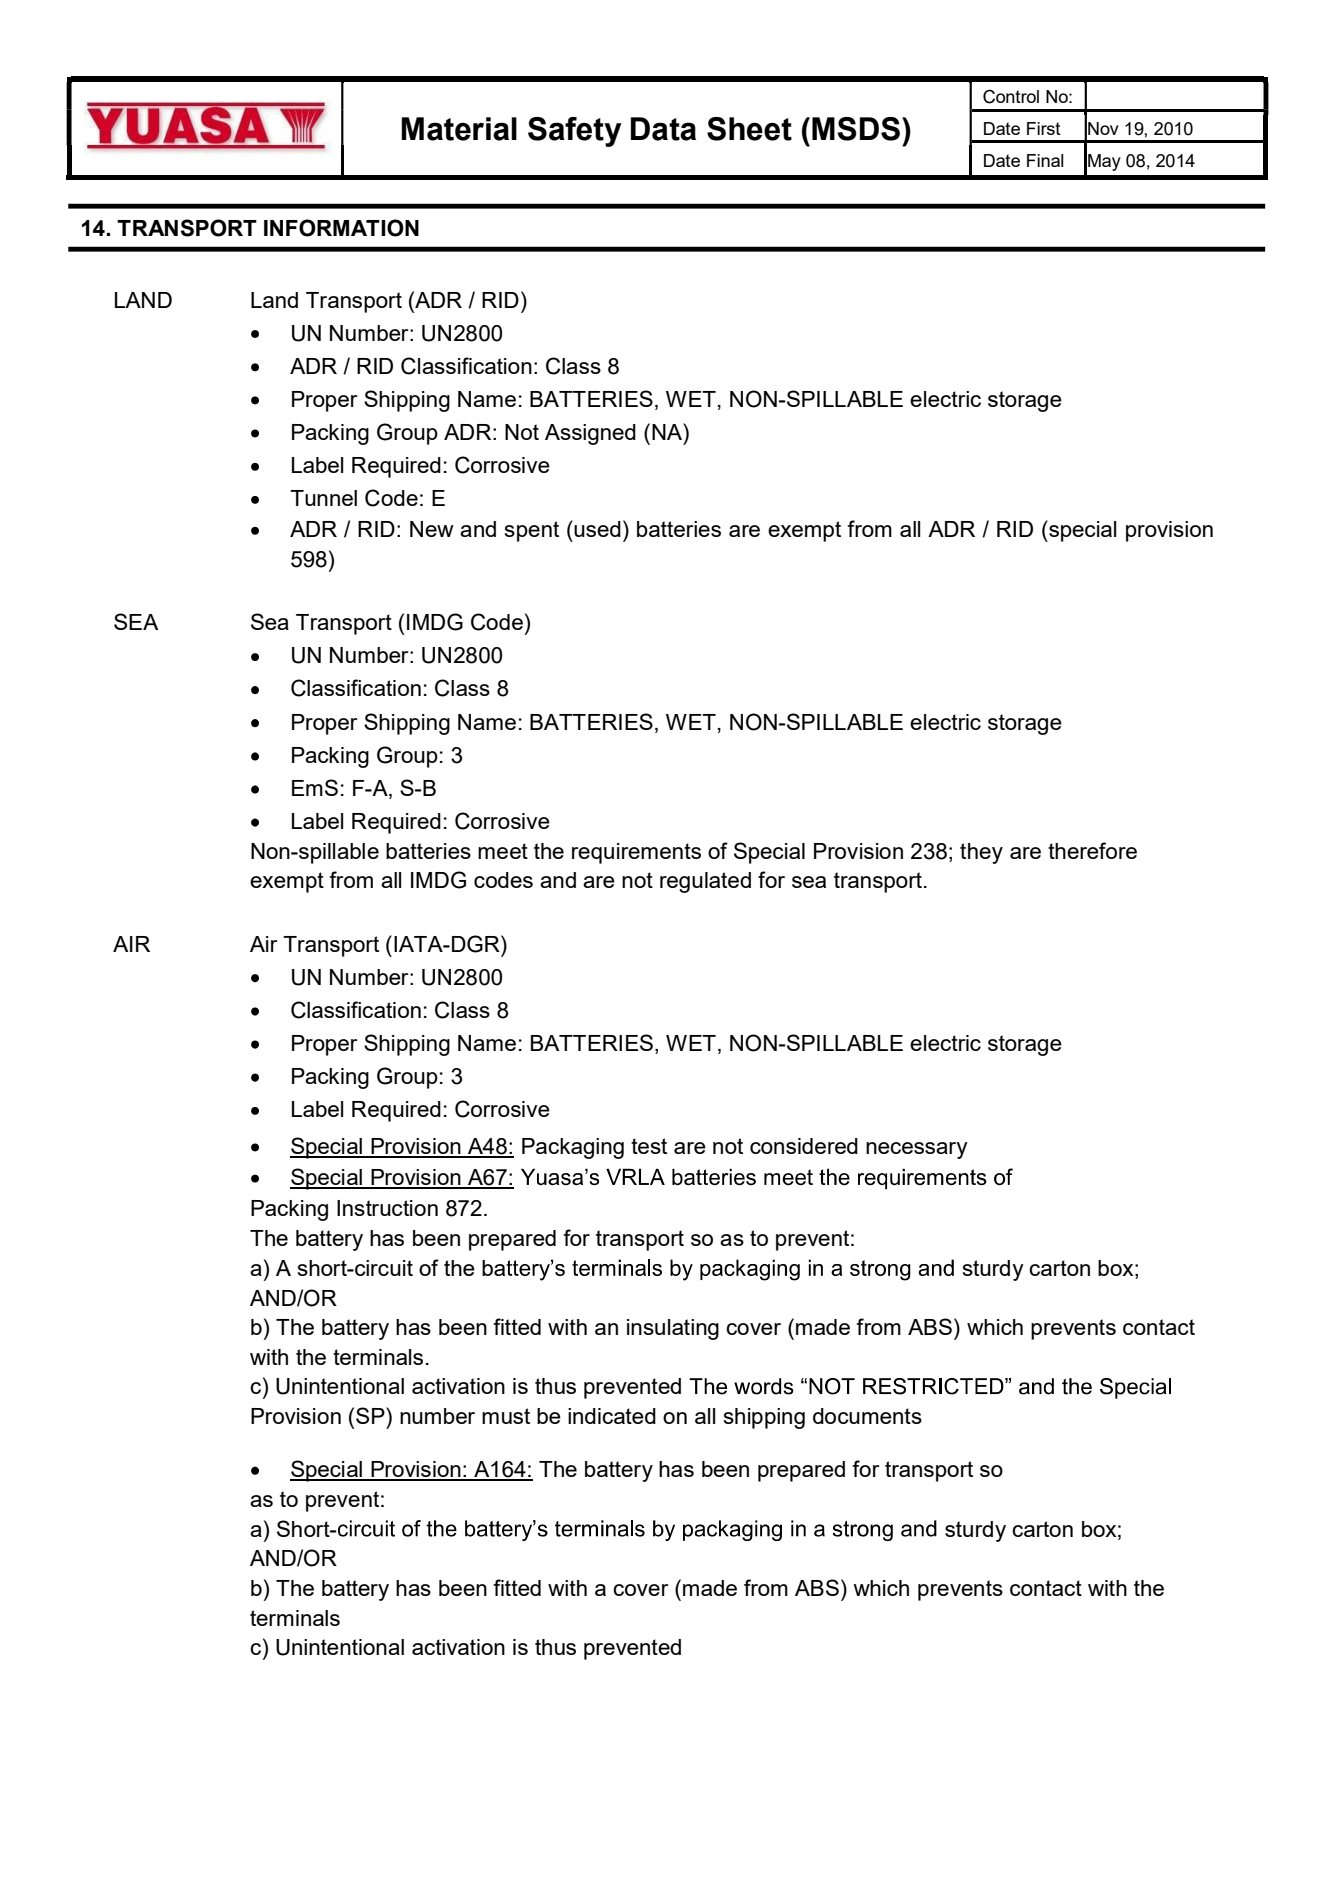 This screenshot has width=1334, height=1886. Describe the element at coordinates (649, 1146) in the screenshot. I see `test` at that location.
